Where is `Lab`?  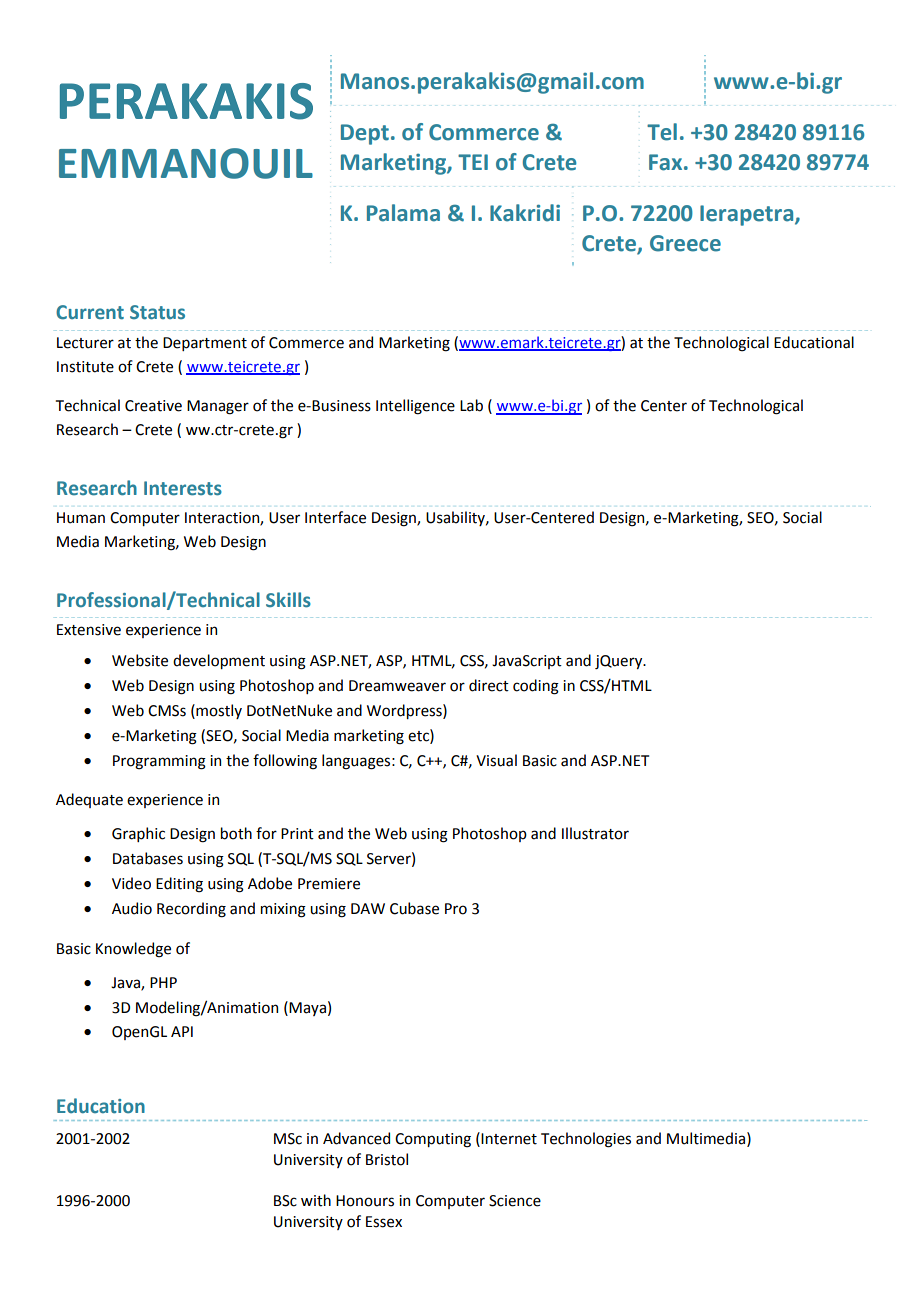 Lab is located at coordinates (471, 405).
